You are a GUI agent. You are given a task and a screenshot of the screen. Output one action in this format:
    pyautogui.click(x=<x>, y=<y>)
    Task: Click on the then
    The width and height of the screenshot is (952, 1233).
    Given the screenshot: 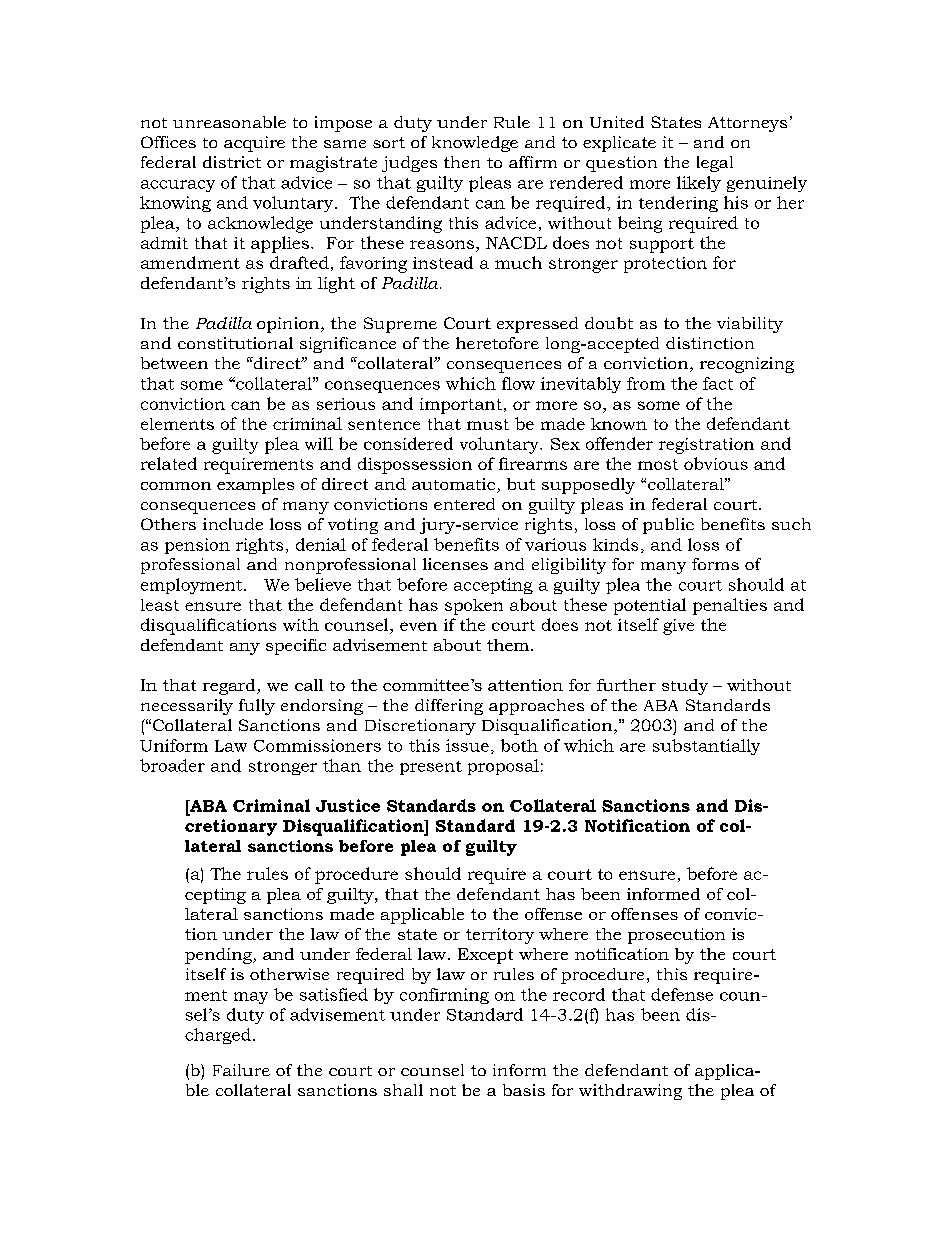 What is the action you would take?
    pyautogui.click(x=462, y=162)
